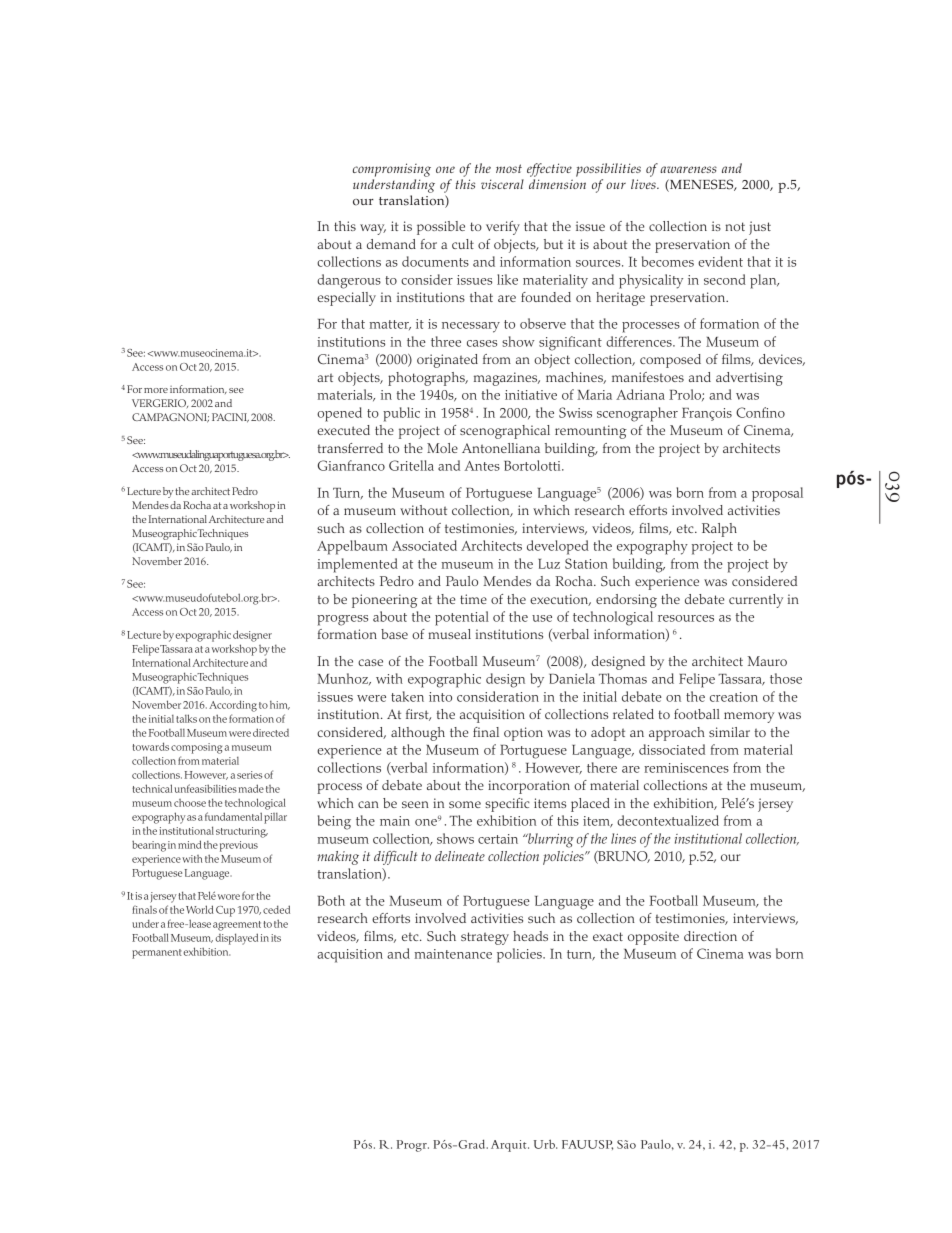  I want to click on strategy, so click(485, 938).
